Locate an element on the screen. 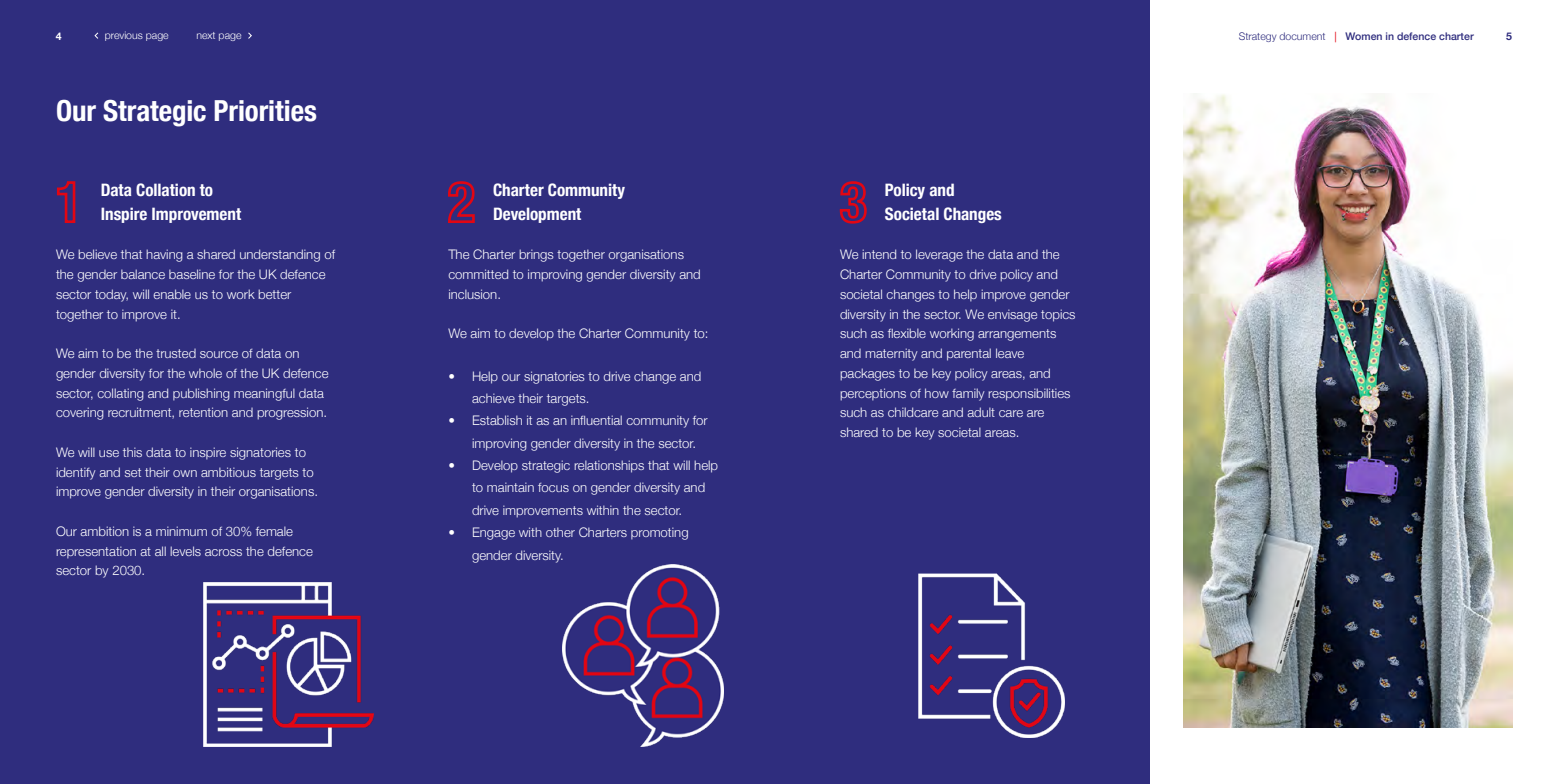  inclusion is located at coordinates (474, 294).
